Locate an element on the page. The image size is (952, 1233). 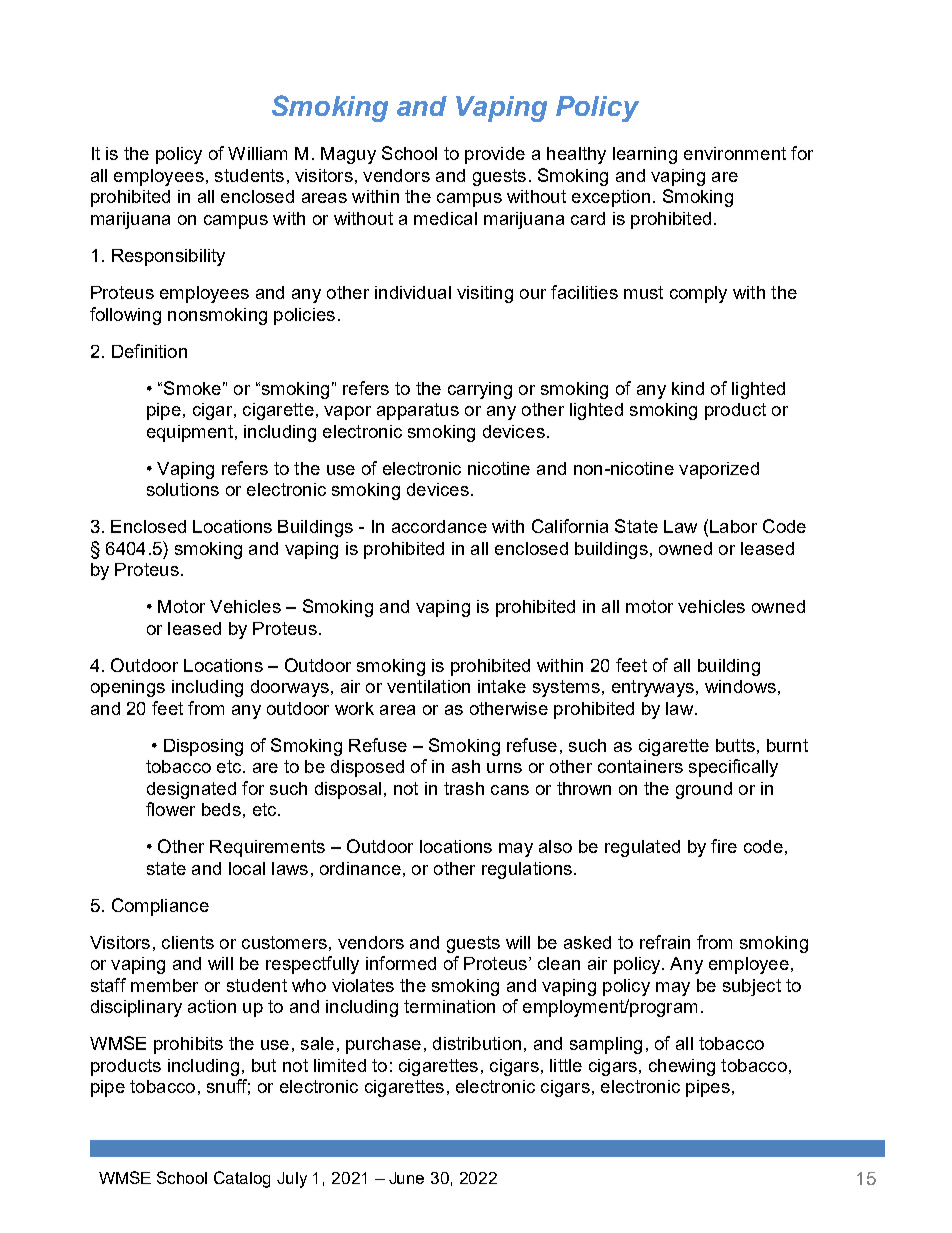
medical is located at coordinates (445, 218).
